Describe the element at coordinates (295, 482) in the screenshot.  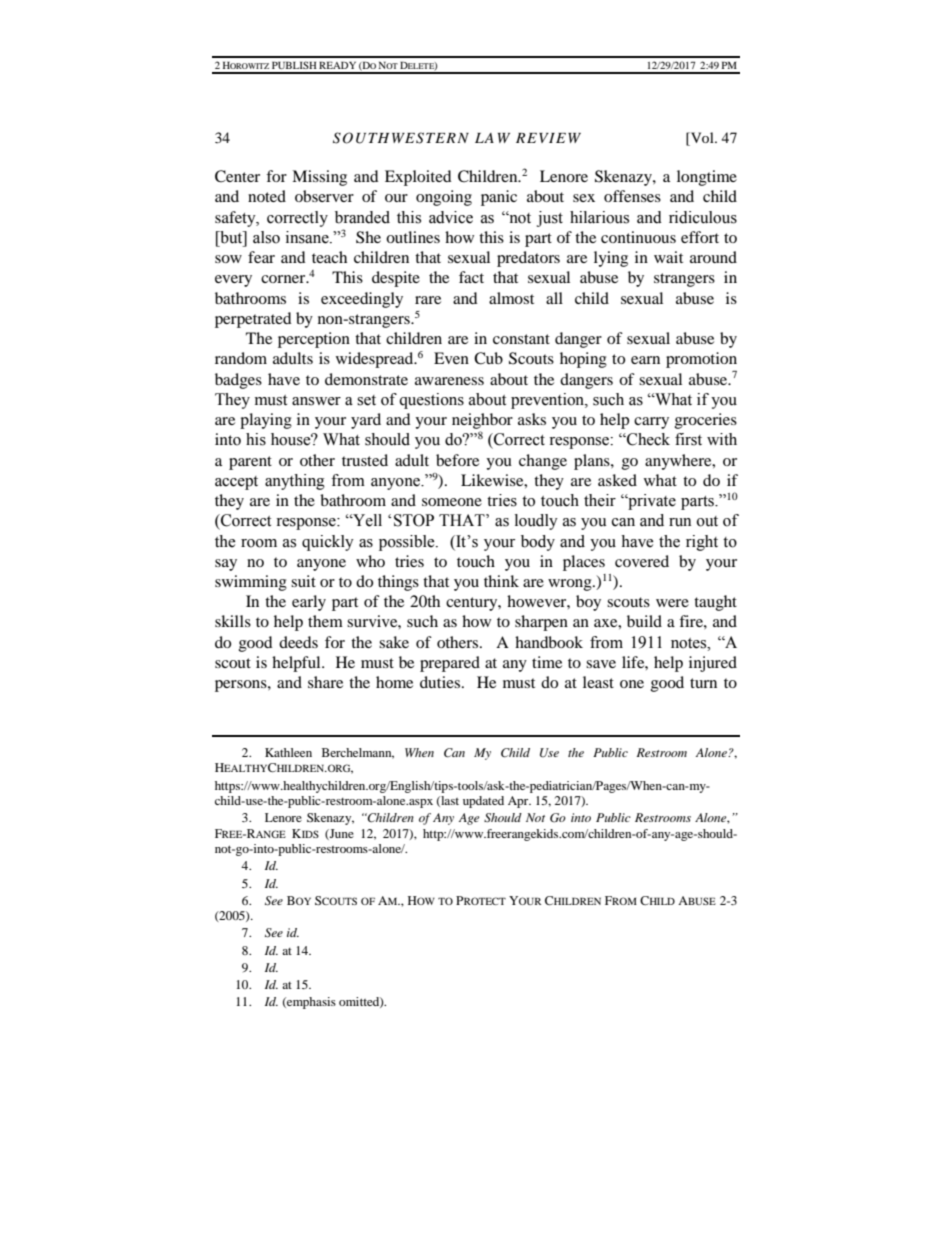
I see `anything` at that location.
